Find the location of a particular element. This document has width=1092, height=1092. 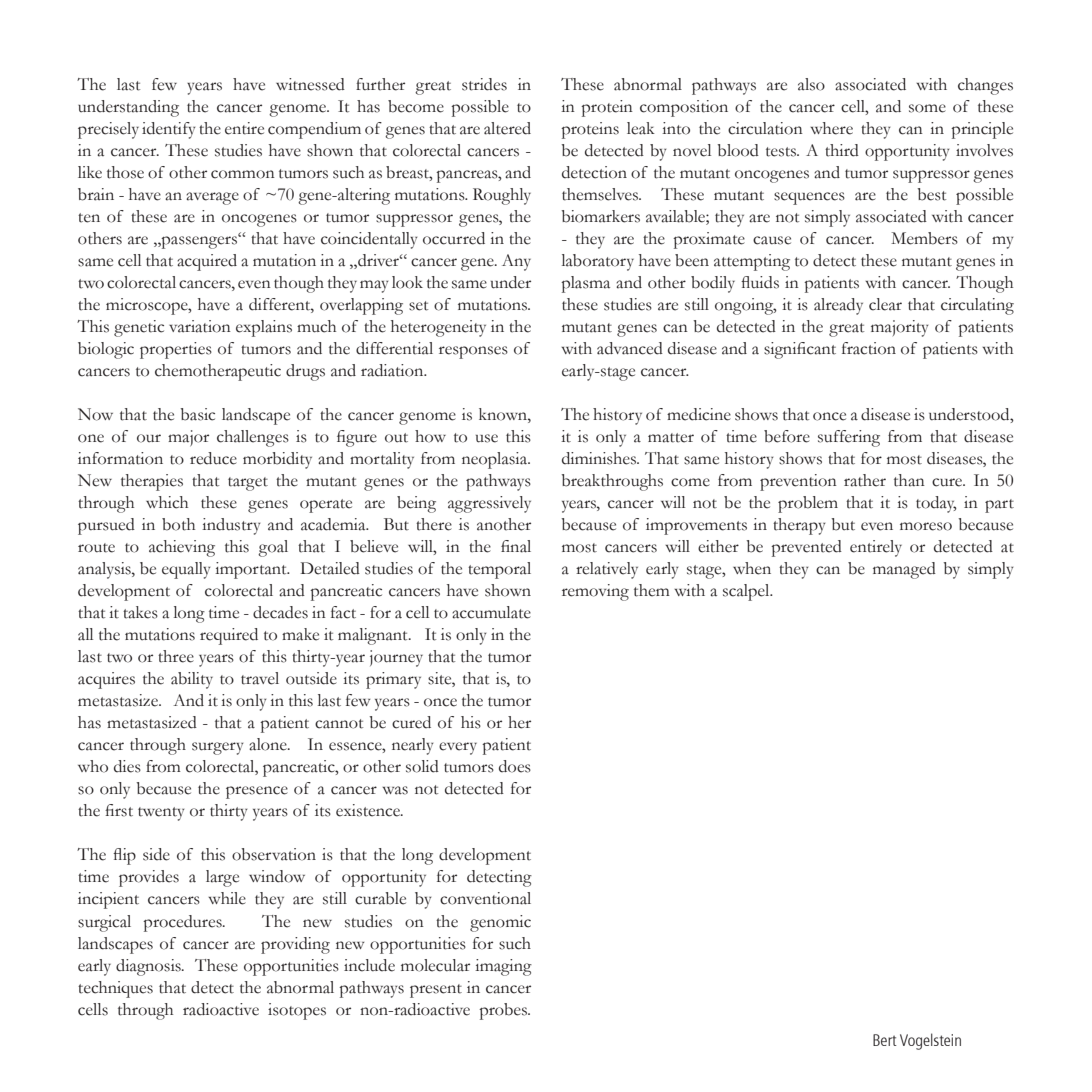

altered is located at coordinates (507, 128).
